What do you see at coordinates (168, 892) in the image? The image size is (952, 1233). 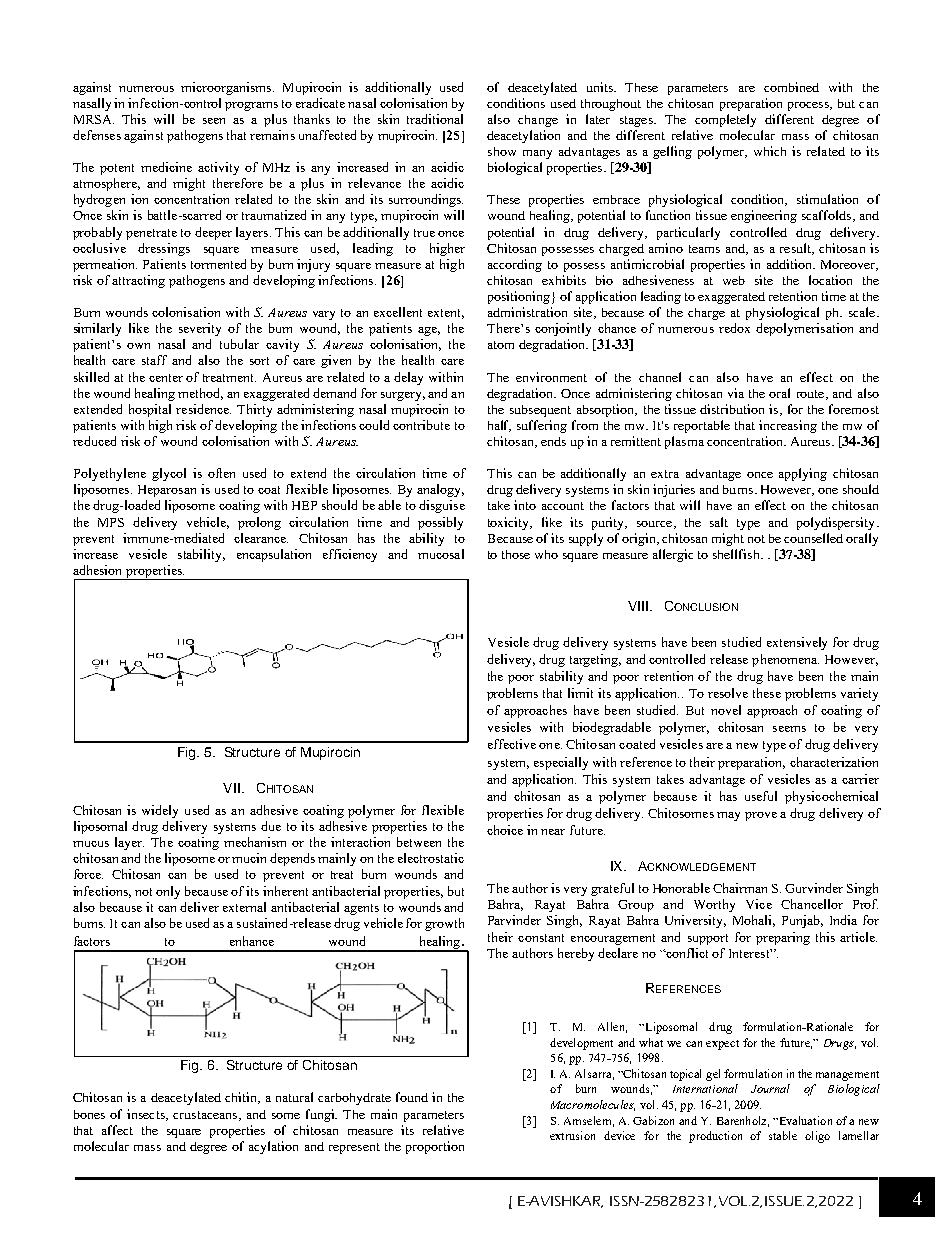 I see `only` at bounding box center [168, 892].
